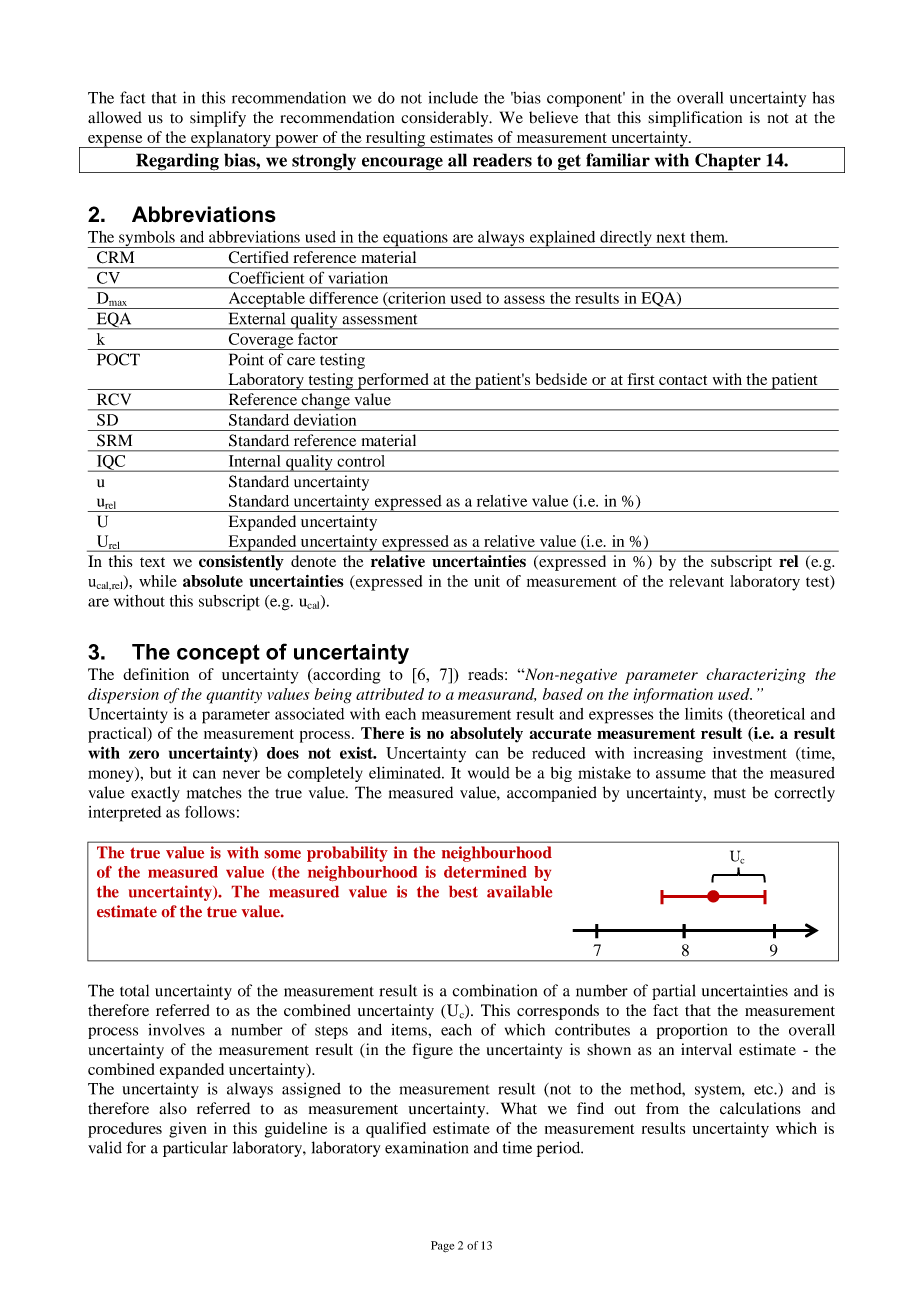 Image resolution: width=924 pixels, height=1308 pixels. Describe the element at coordinates (696, 581) in the image. I see `relevant` at that location.
